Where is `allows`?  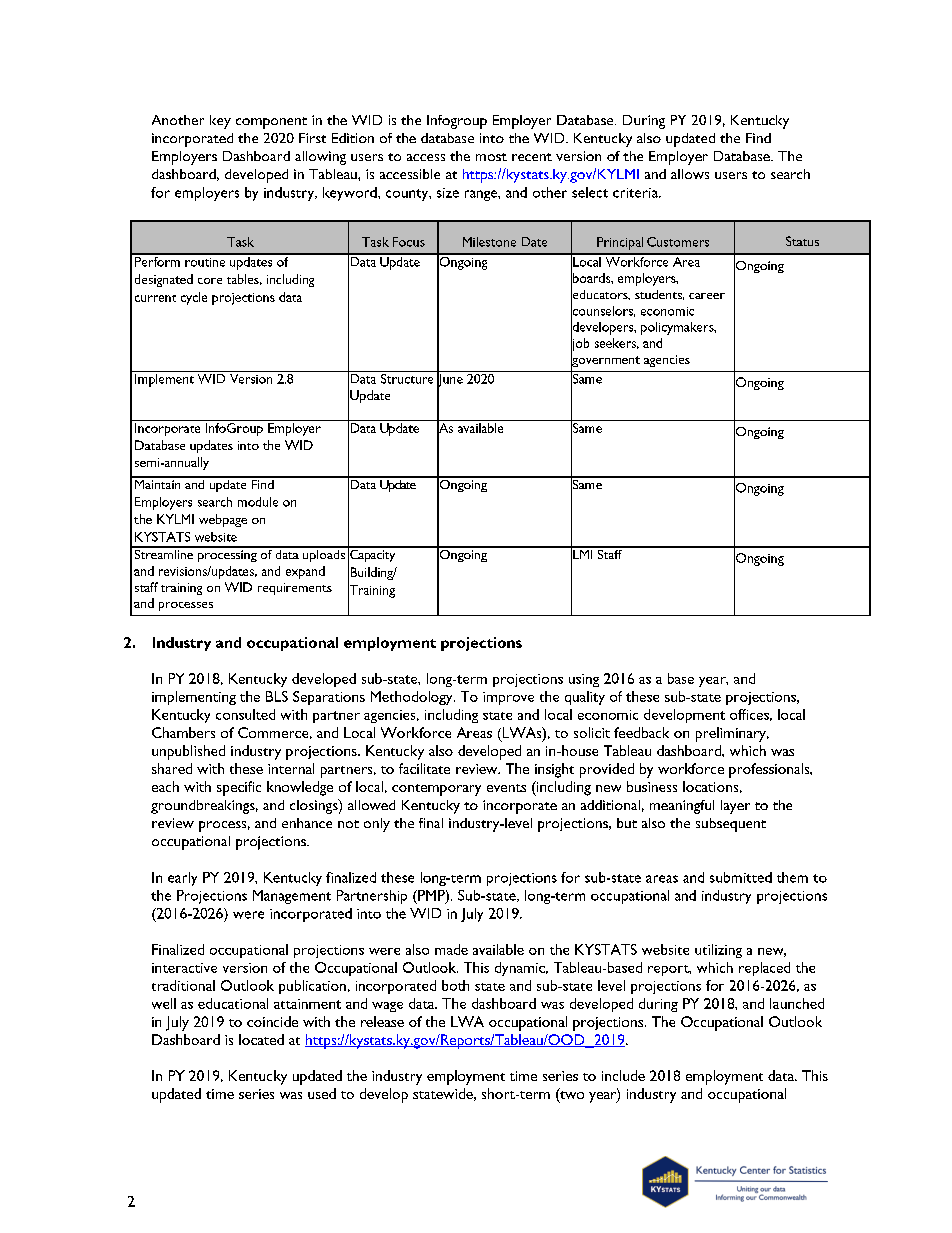 allows is located at coordinates (690, 174).
